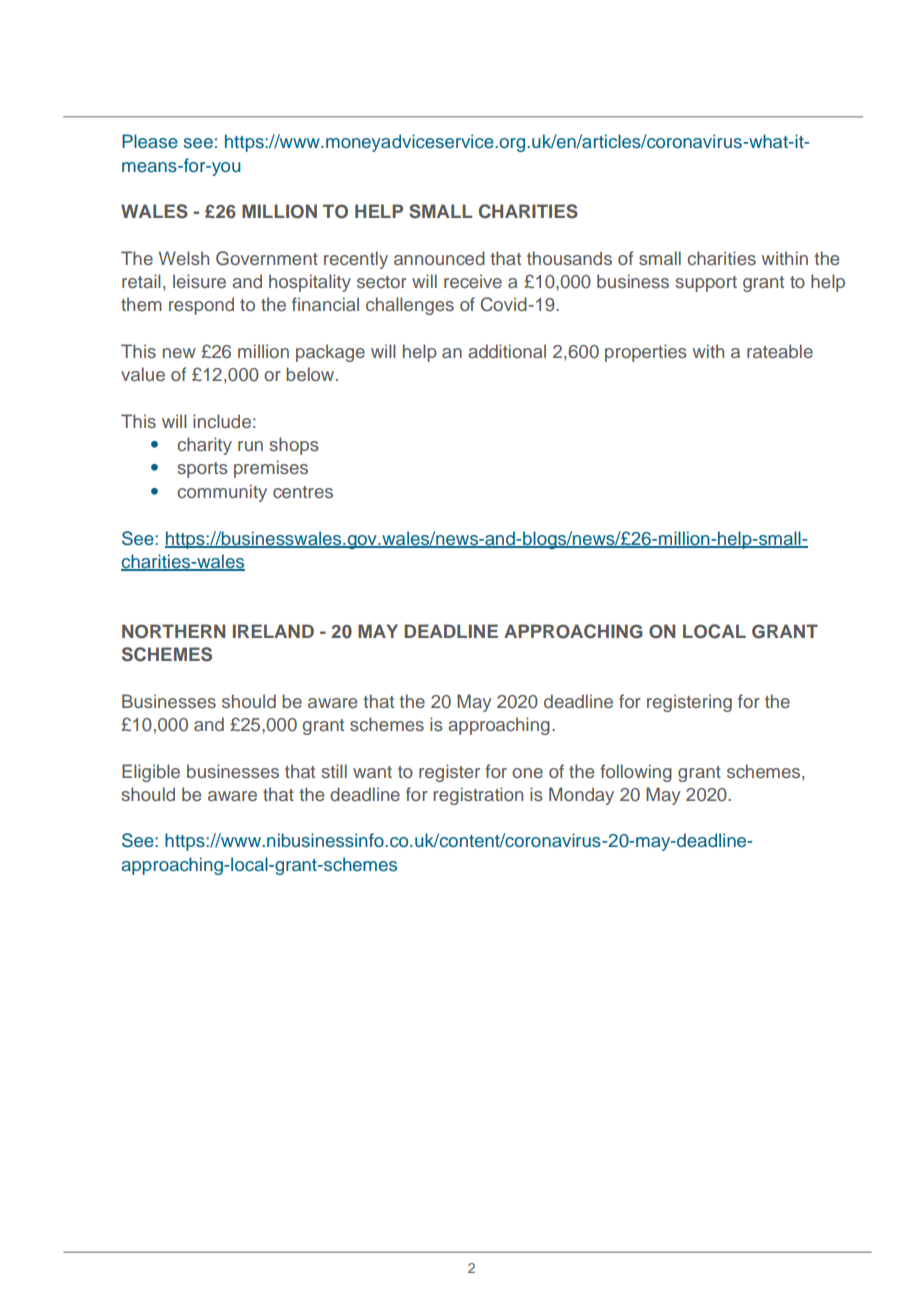 This document has width=924, height=1308. I want to click on value, so click(143, 374).
